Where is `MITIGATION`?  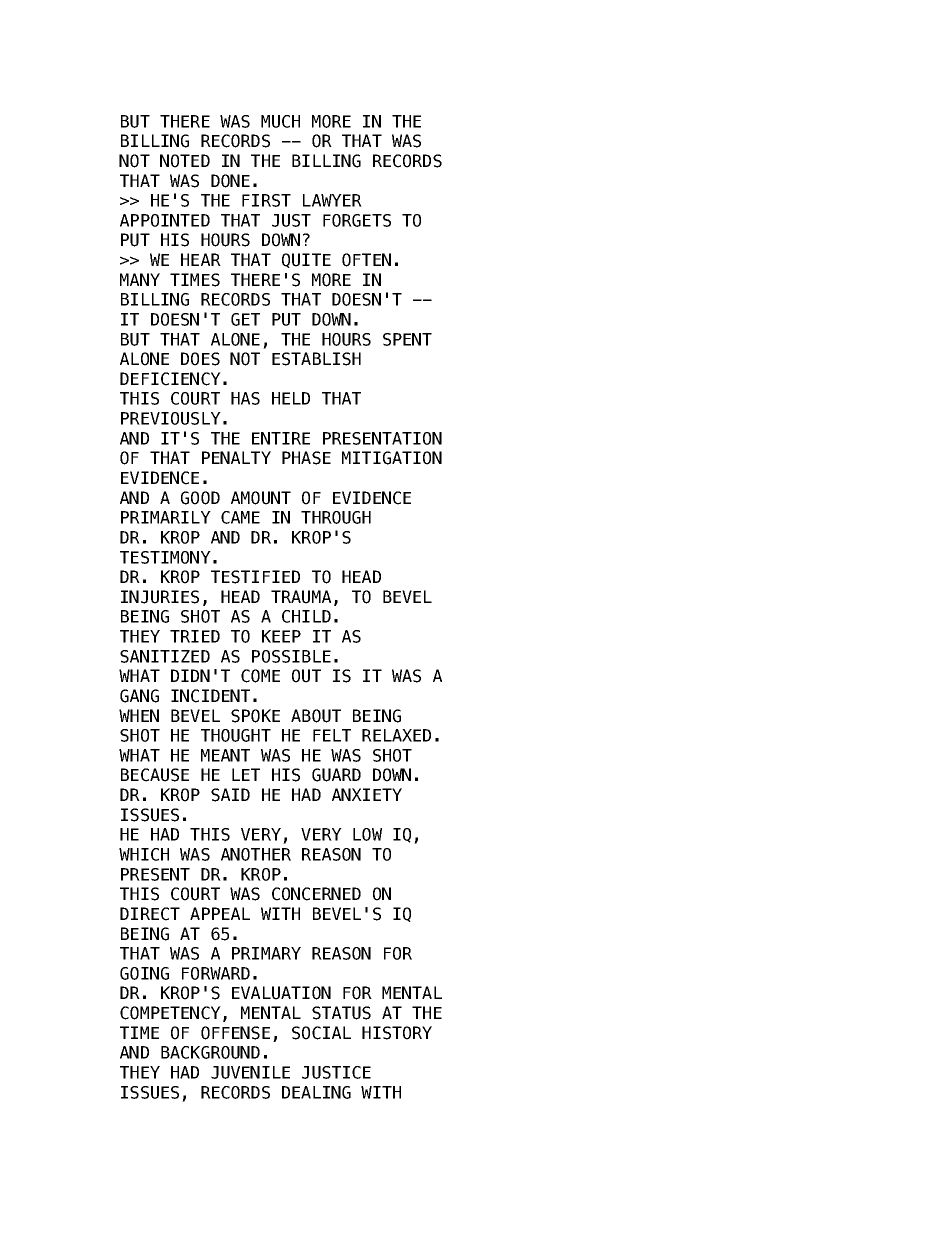 MITIGATION is located at coordinates (392, 458).
